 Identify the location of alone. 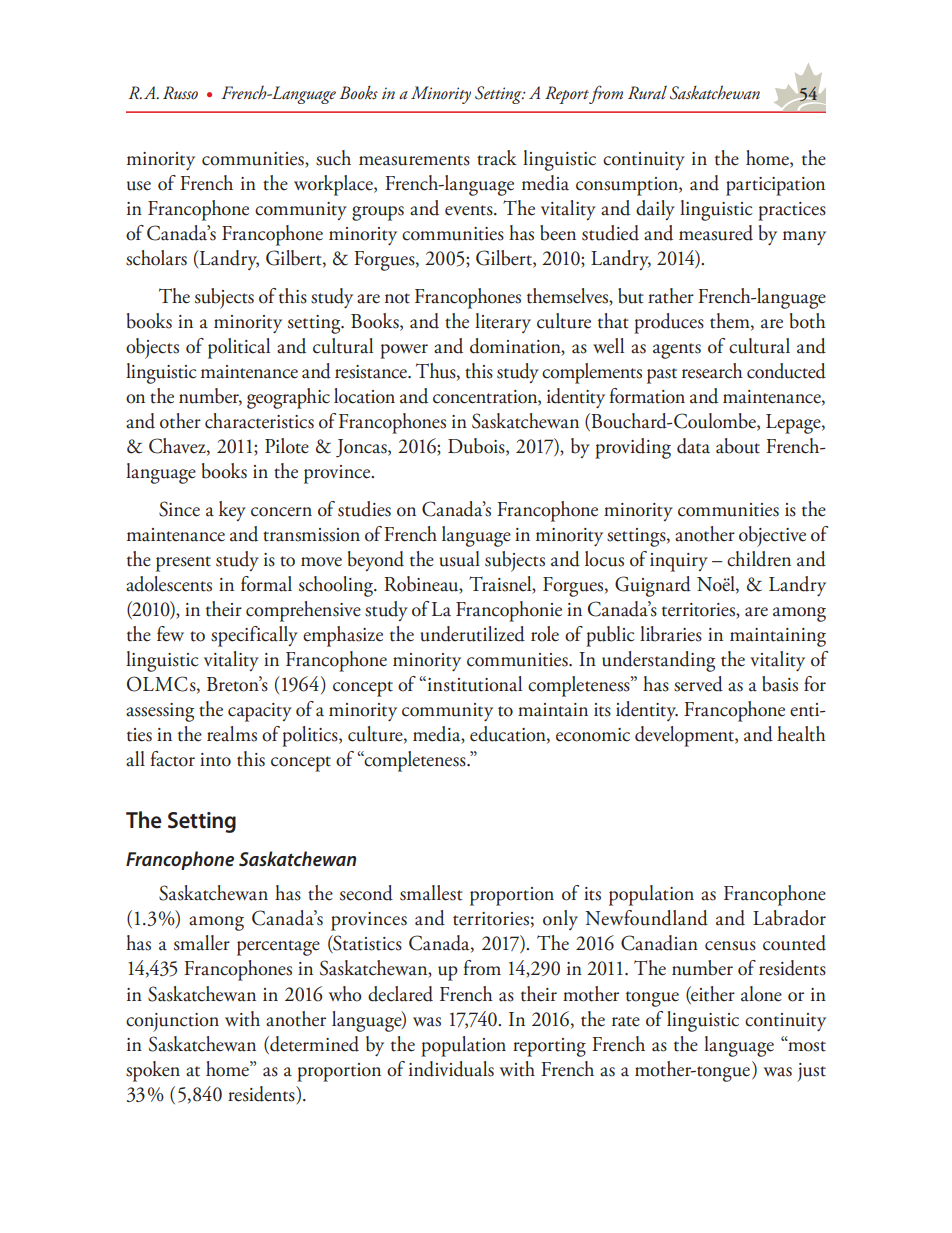
(761, 994).
